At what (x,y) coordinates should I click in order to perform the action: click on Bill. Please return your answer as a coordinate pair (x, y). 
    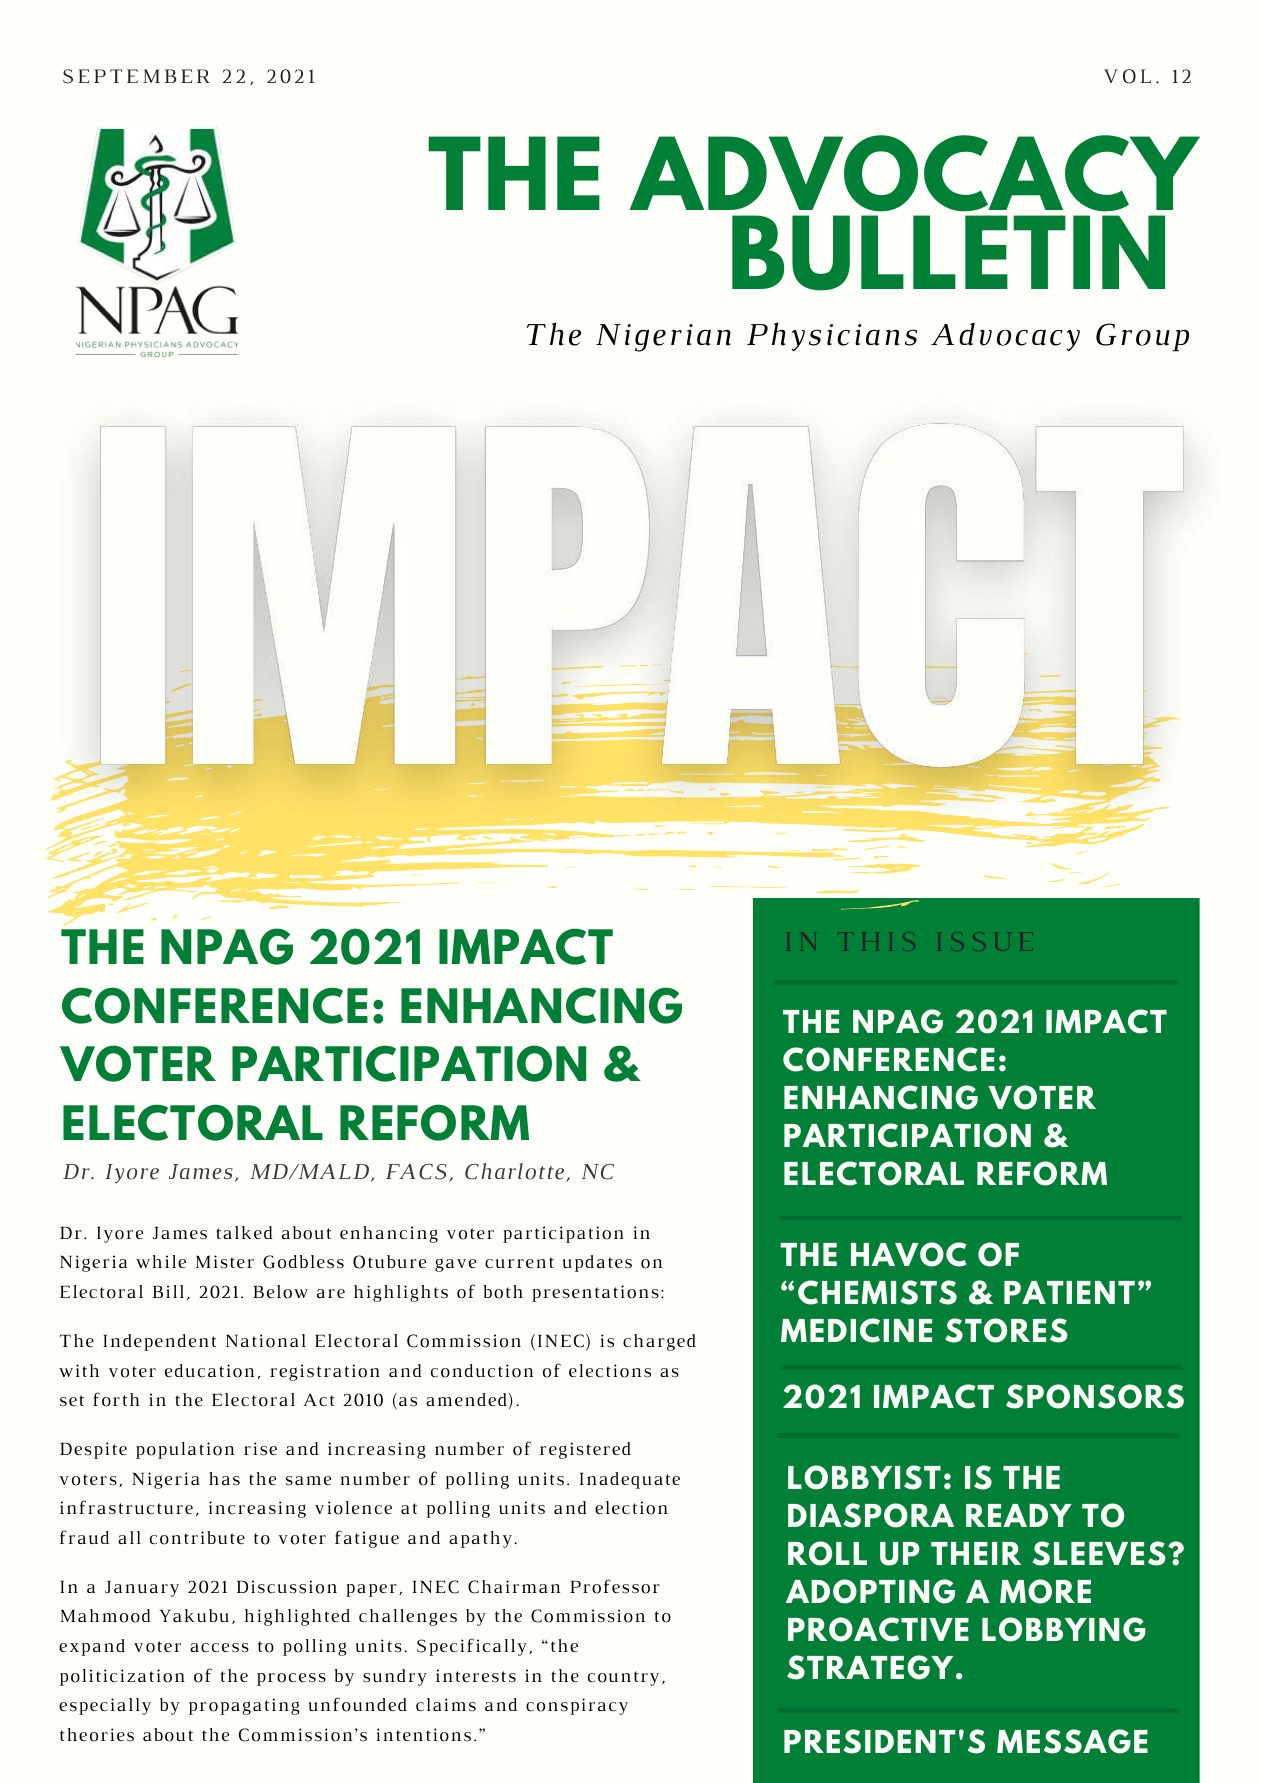
    Looking at the image, I should click on (168, 1291).
